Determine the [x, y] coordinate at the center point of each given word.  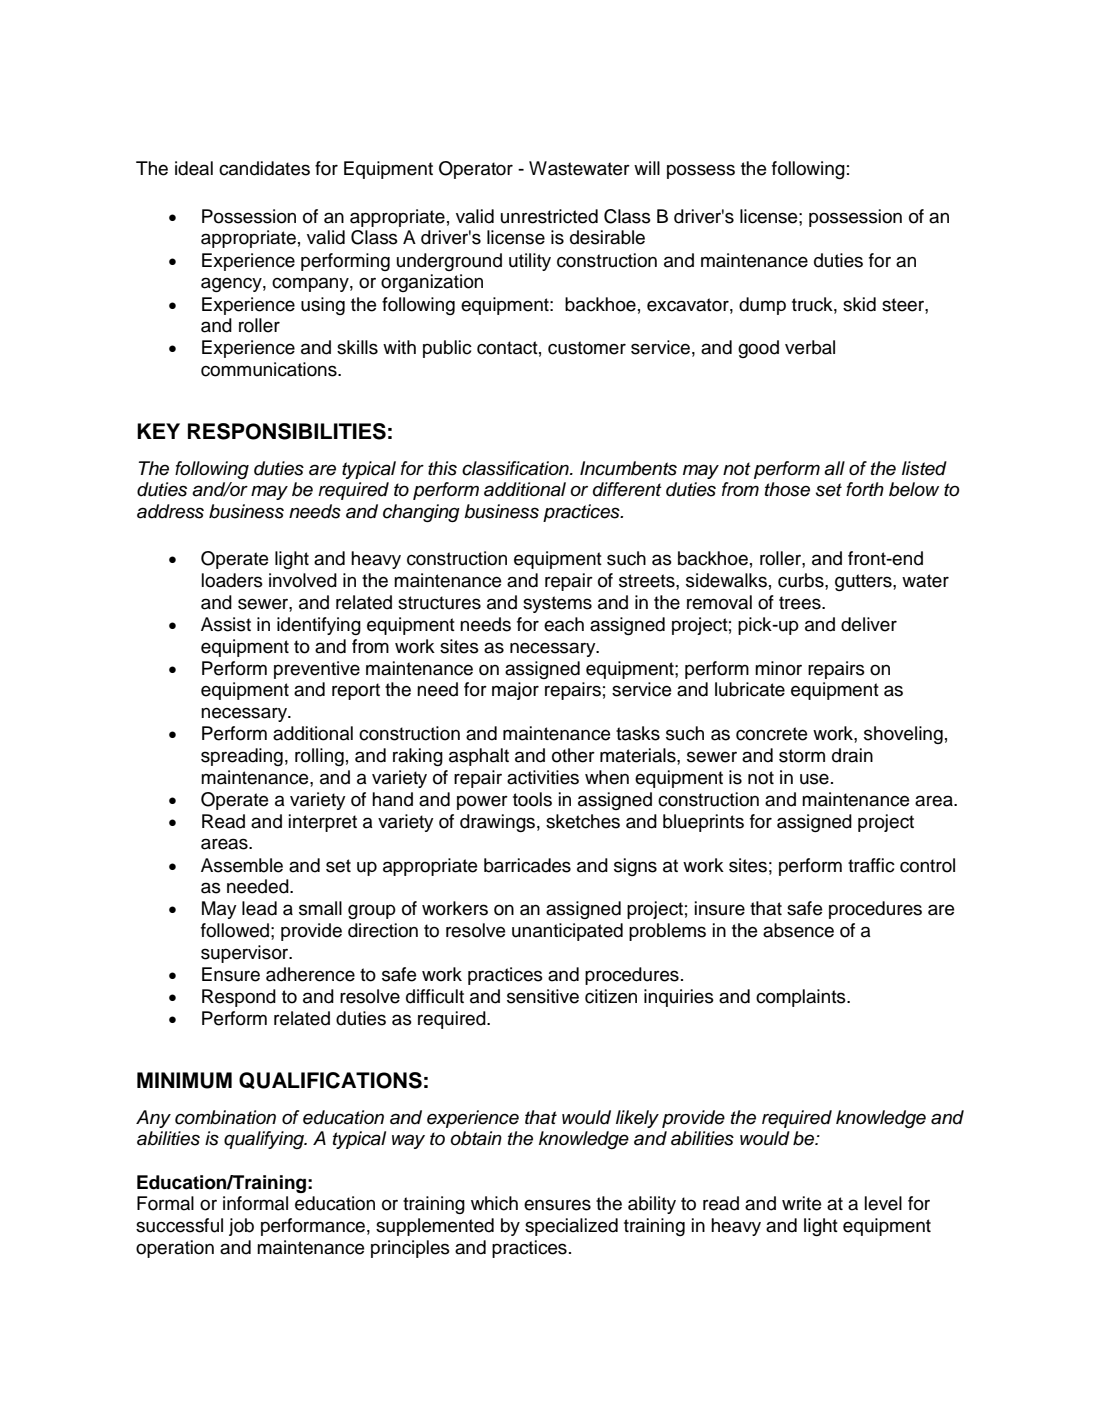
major [515, 691]
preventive [317, 670]
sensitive [543, 996]
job [241, 1227]
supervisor [246, 954]
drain [852, 755]
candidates [264, 168]
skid [859, 304]
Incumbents [628, 468]
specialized [571, 1227]
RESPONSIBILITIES [287, 431]
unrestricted [549, 216]
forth [865, 489]
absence [798, 930]
